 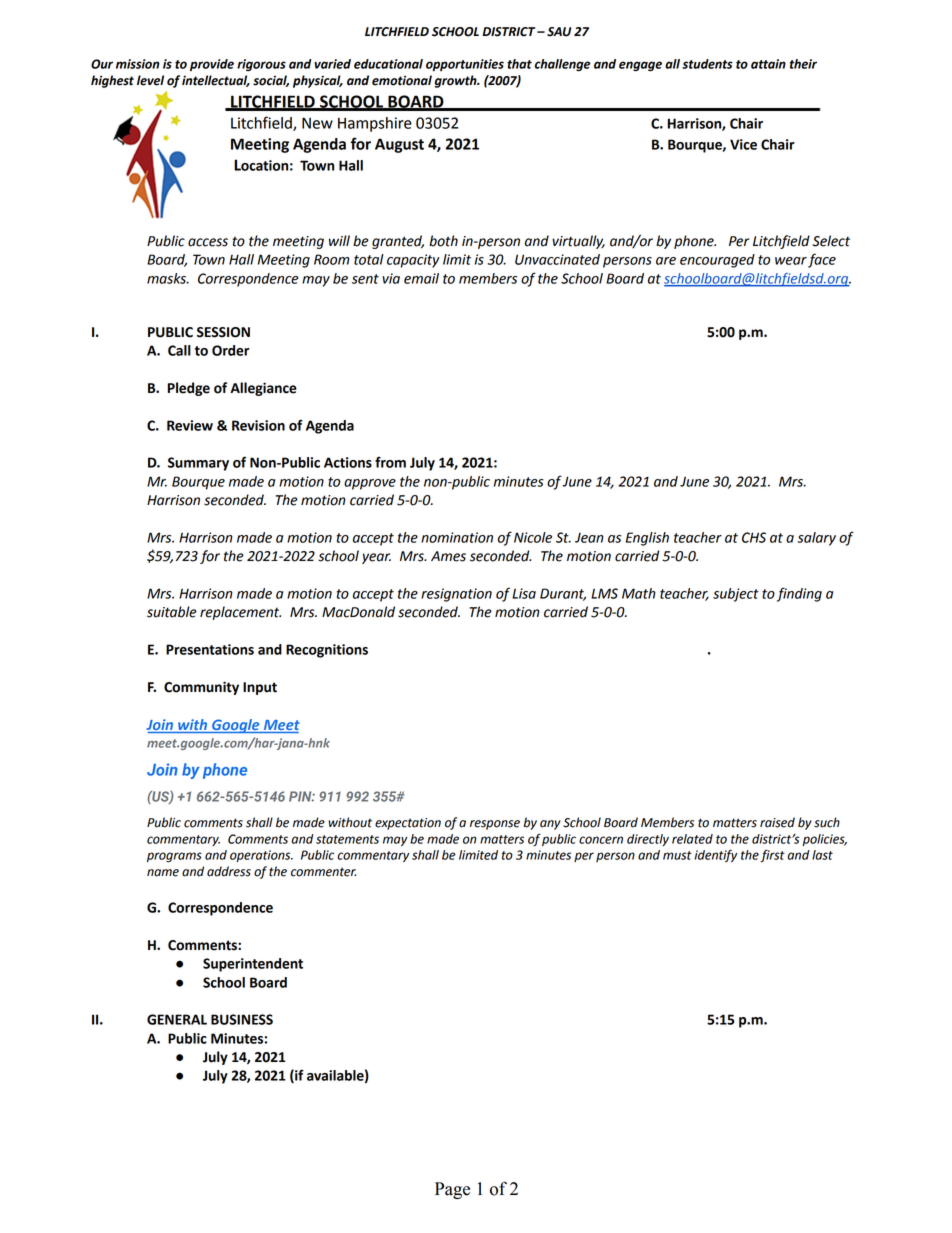 I want to click on opportunities, so click(x=465, y=65).
